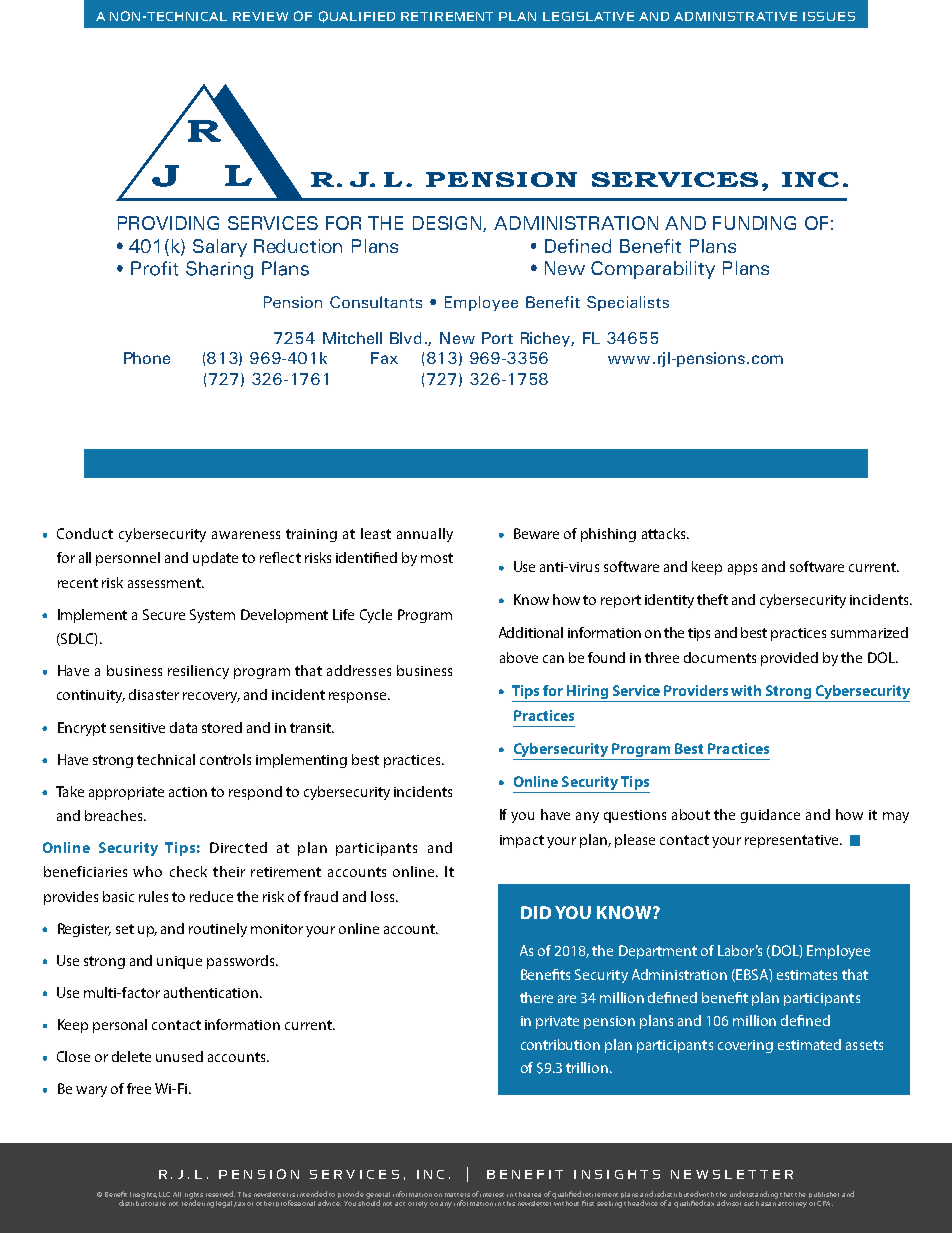 This image has width=952, height=1233. I want to click on guidance, so click(770, 816).
